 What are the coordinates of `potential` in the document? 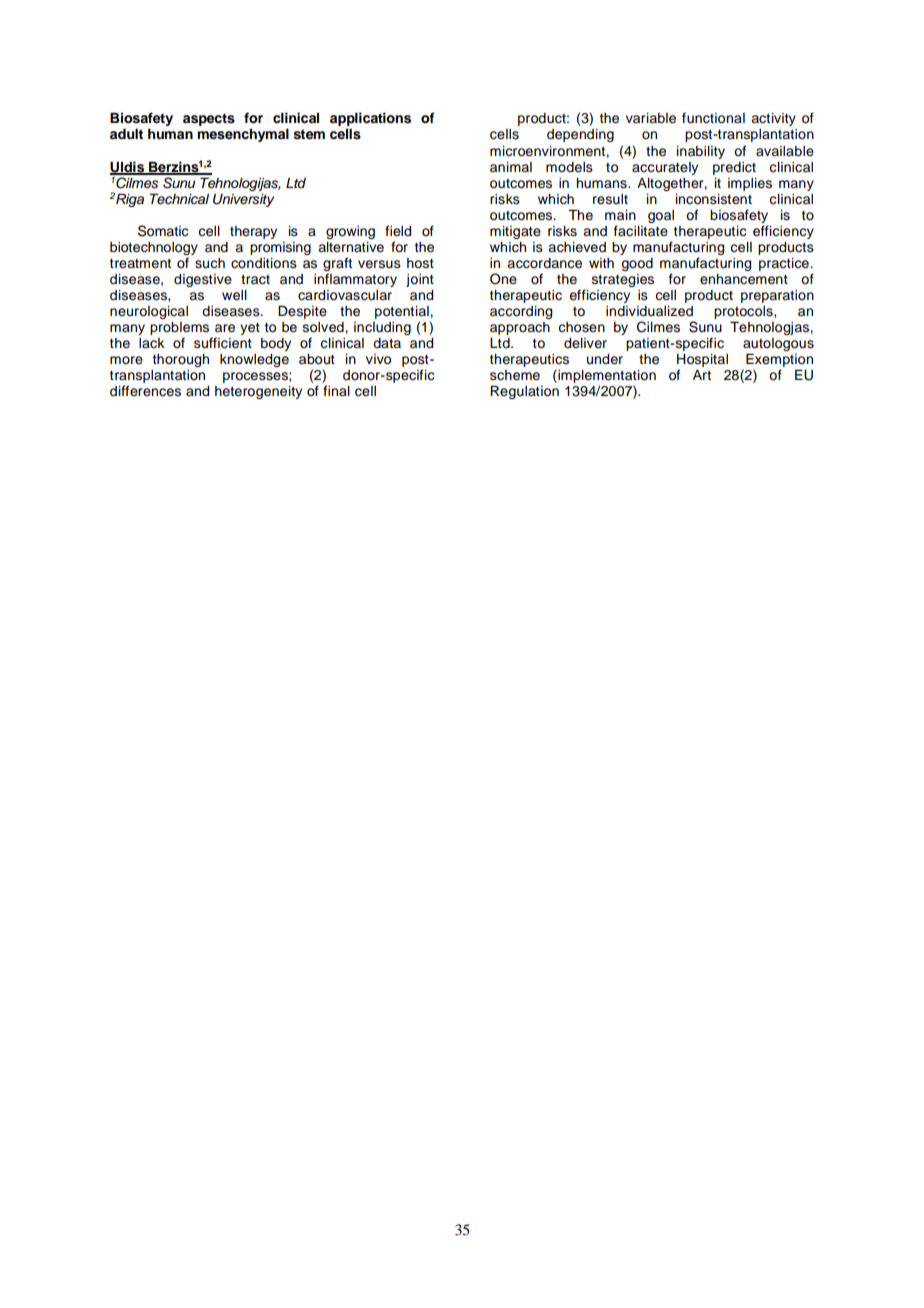 It's located at (403, 314).
